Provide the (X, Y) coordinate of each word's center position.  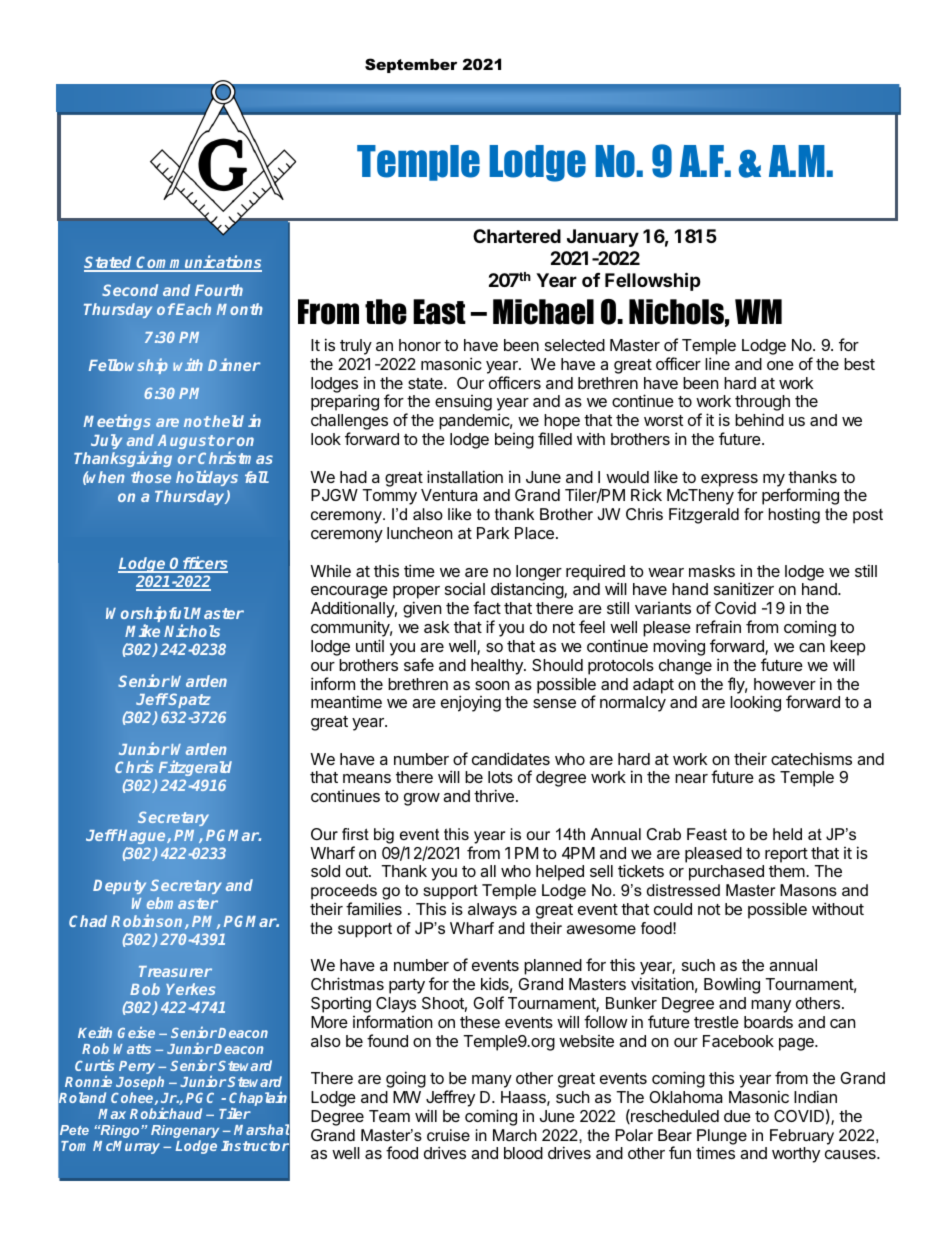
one (780, 365)
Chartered (517, 236)
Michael (543, 312)
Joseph (140, 1084)
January (603, 238)
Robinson (148, 921)
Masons (808, 890)
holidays (207, 478)
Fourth (219, 290)
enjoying (471, 703)
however (785, 684)
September (411, 65)
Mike (142, 630)
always (492, 911)
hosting (794, 516)
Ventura (449, 495)
